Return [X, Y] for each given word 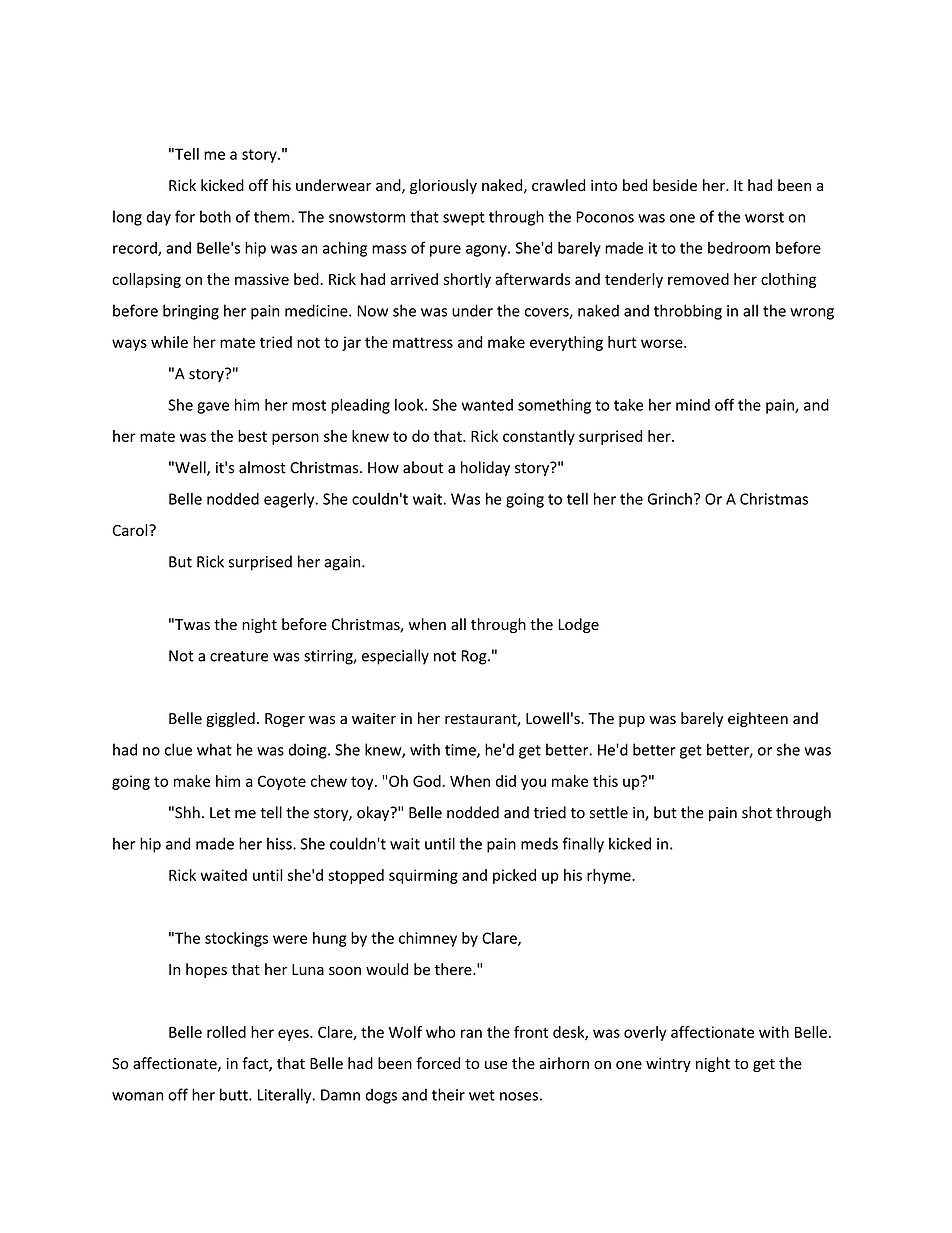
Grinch [670, 499]
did [506, 781]
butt [235, 1094]
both [215, 216]
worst [764, 217]
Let [220, 813]
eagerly [290, 500]
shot [757, 812]
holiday [485, 469]
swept [464, 219]
